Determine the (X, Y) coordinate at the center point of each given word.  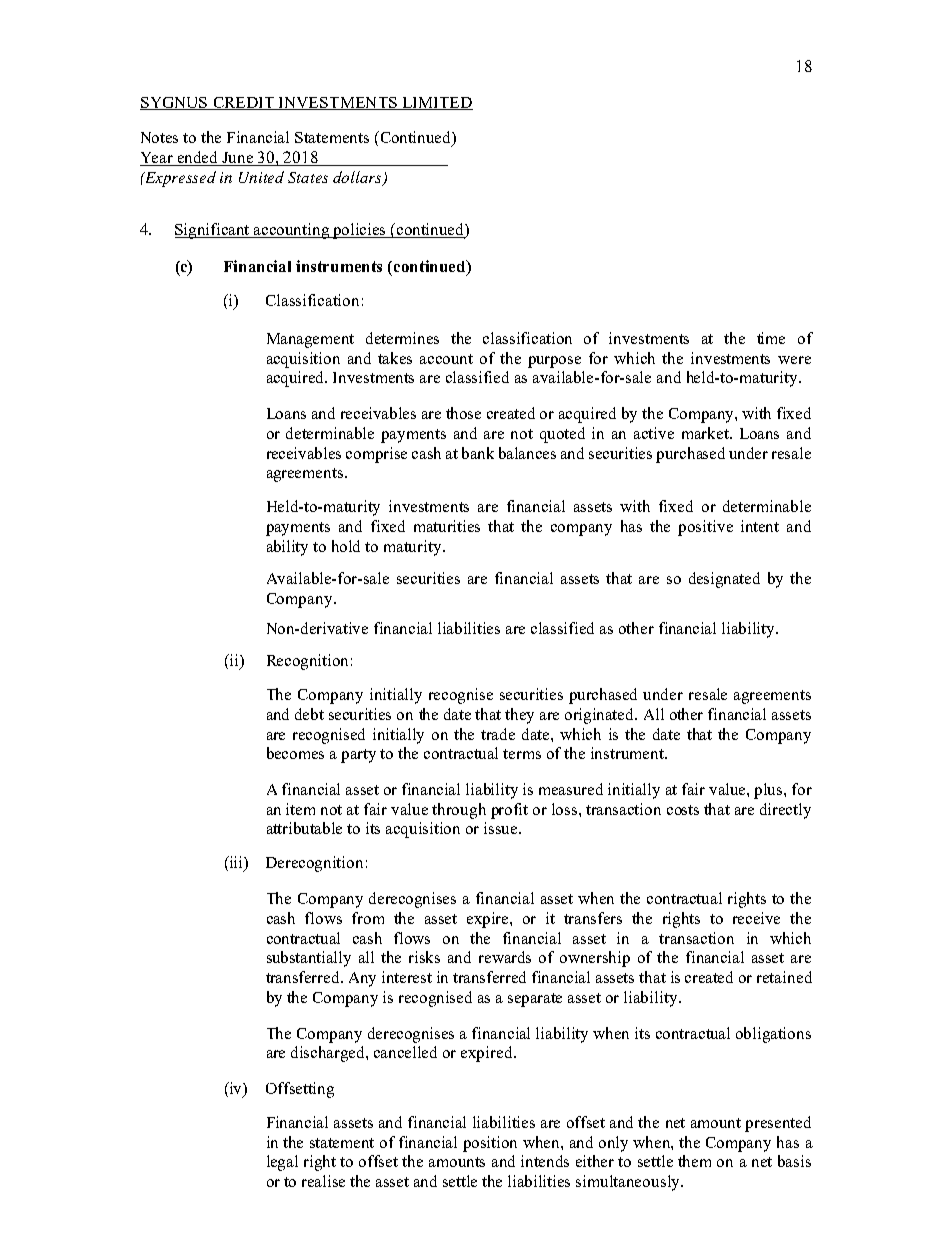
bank (478, 453)
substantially (309, 959)
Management (310, 340)
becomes (295, 753)
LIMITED (436, 103)
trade (498, 734)
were (794, 360)
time (771, 338)
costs (683, 810)
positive (705, 528)
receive (756, 918)
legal (282, 1163)
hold (346, 546)
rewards (505, 957)
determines (402, 338)
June (238, 159)
